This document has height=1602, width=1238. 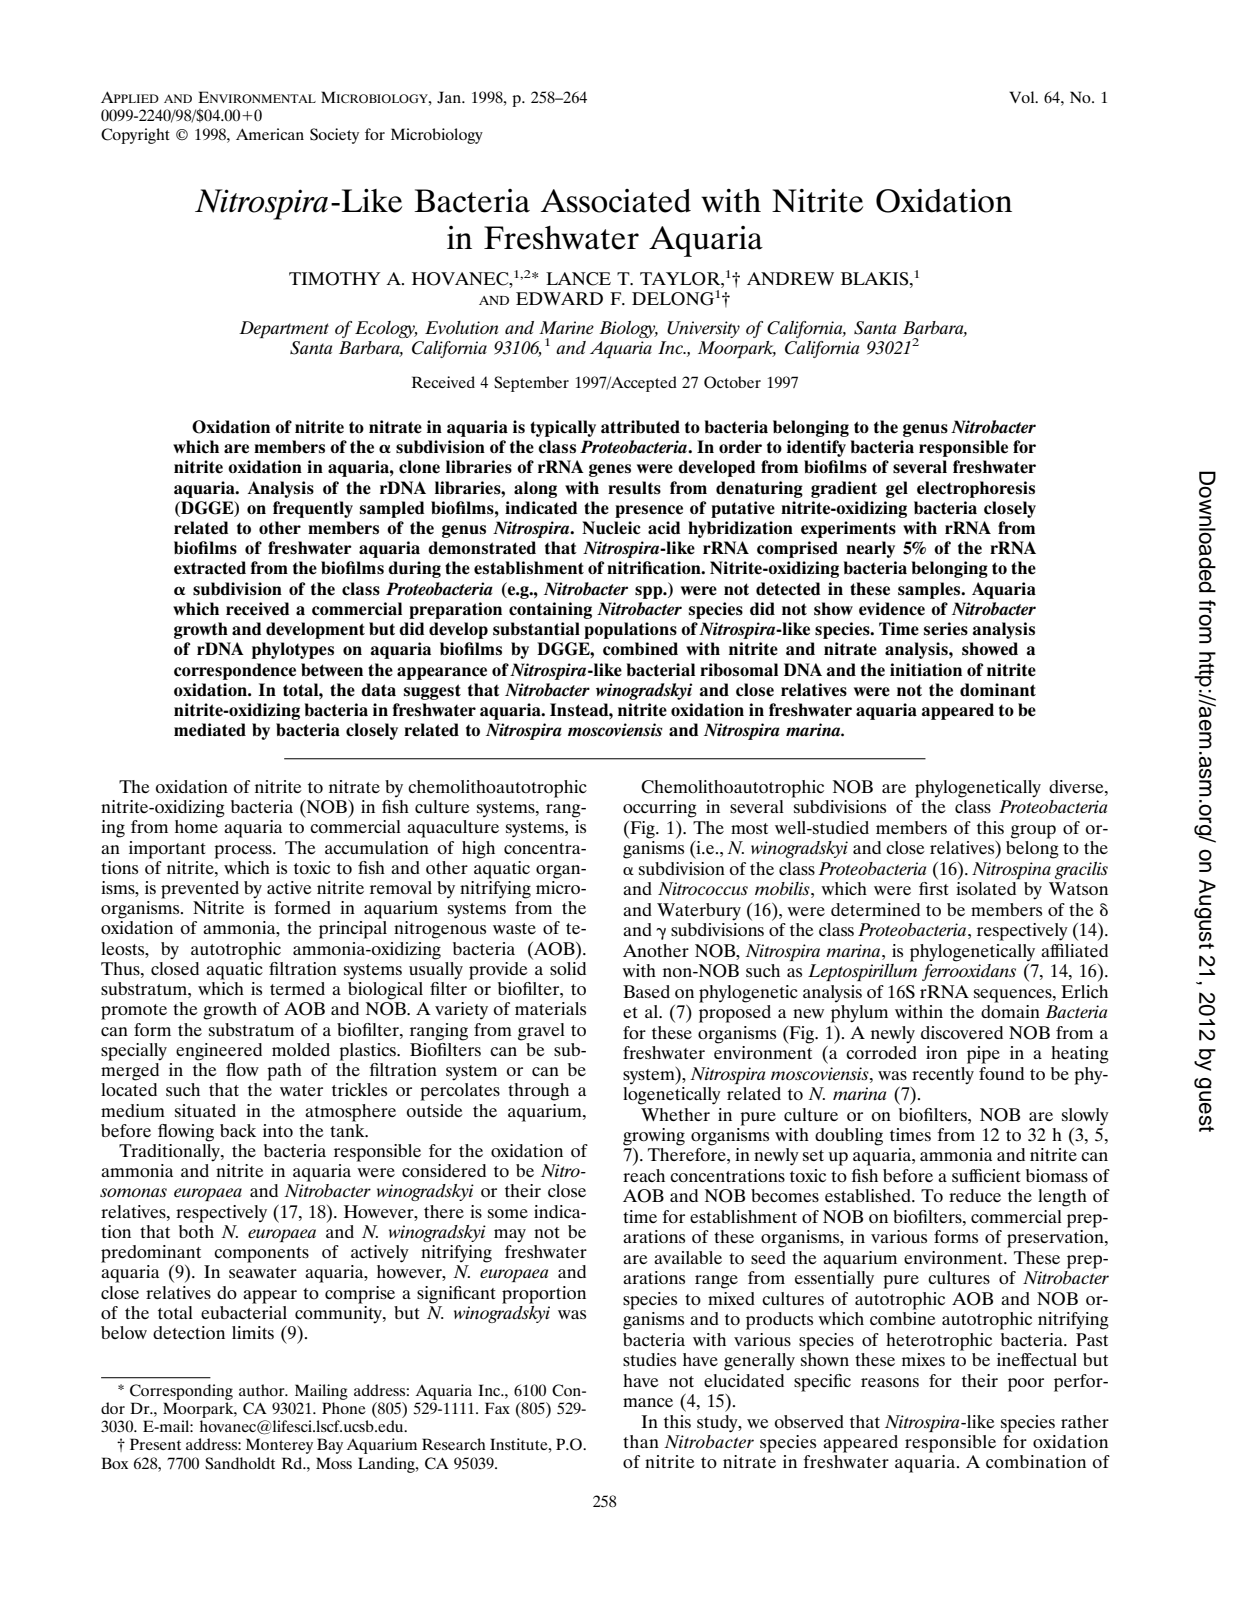 I want to click on American, so click(x=270, y=134).
